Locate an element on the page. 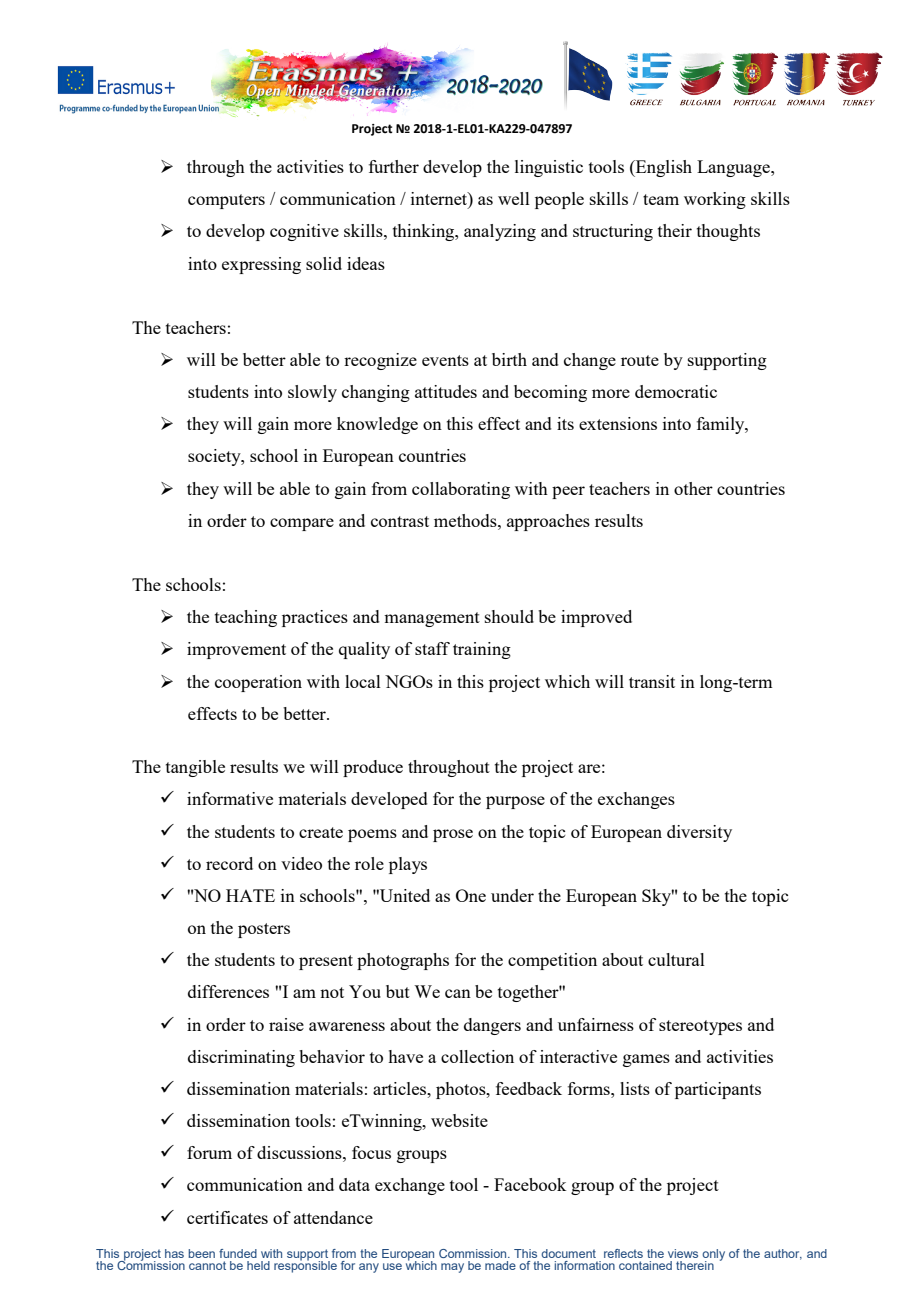 Image resolution: width=924 pixels, height=1308 pixels. One is located at coordinates (471, 895).
